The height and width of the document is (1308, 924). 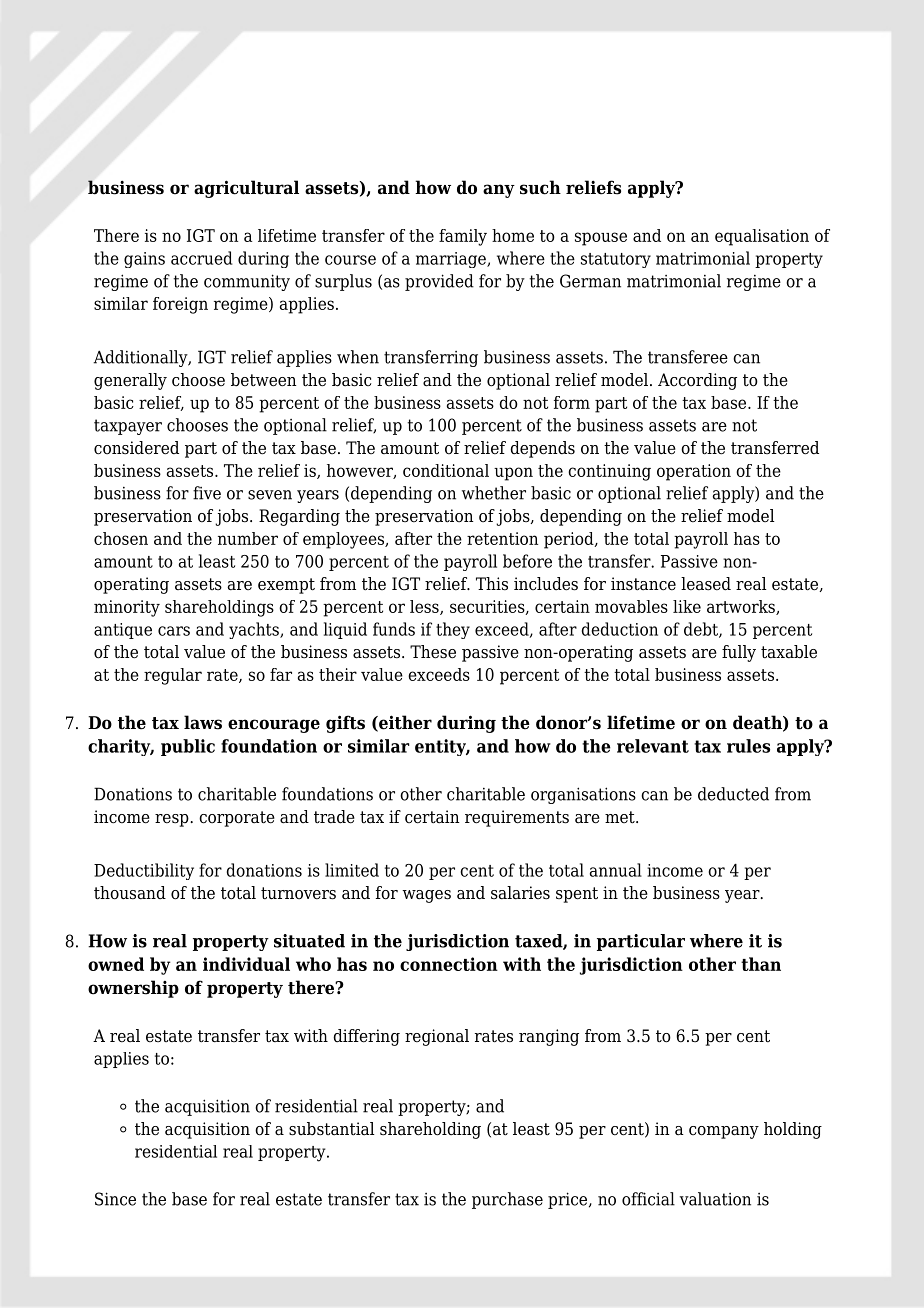 I want to click on regular, so click(x=173, y=676).
